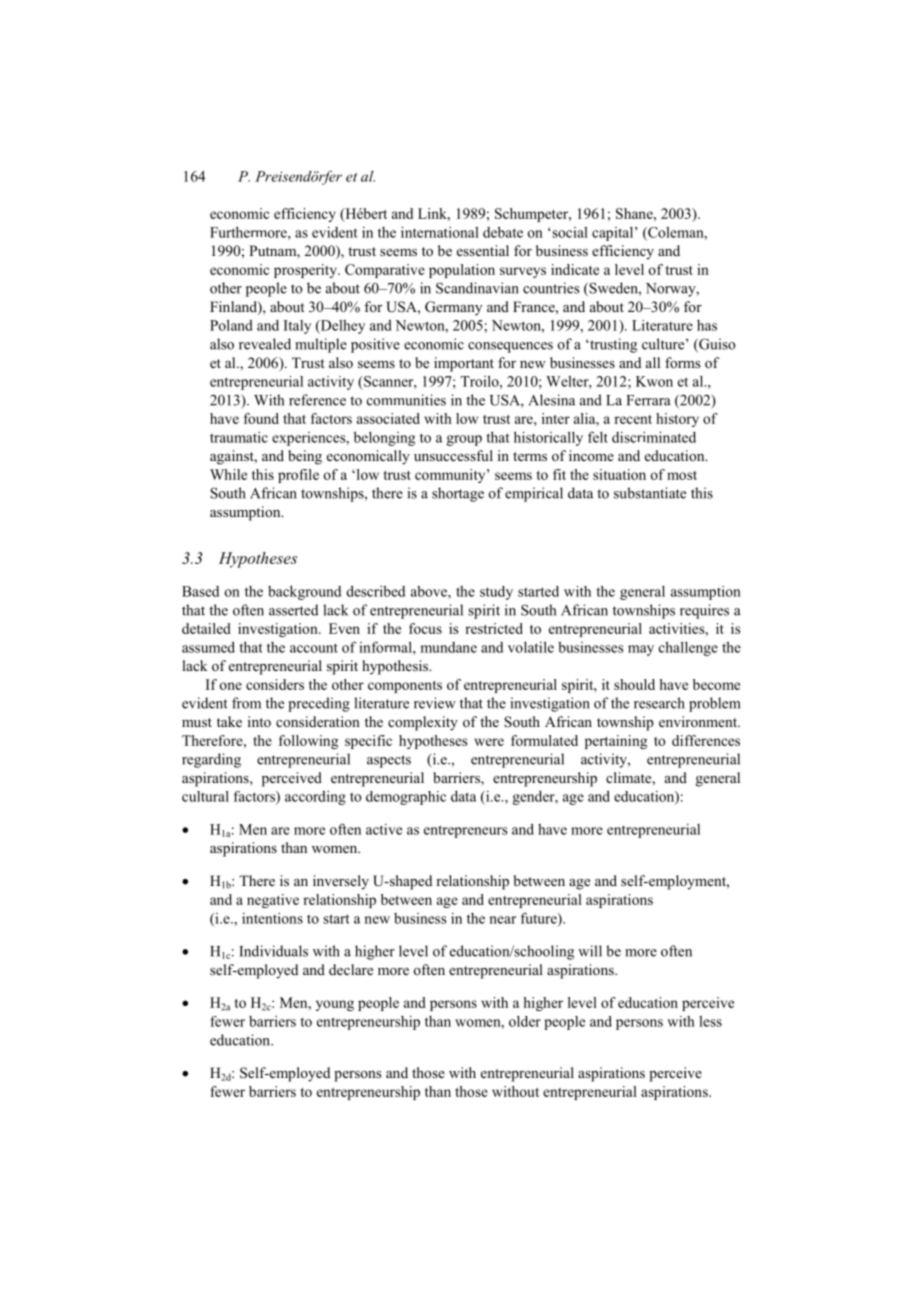 Image resolution: width=924 pixels, height=1308 pixels. What do you see at coordinates (293, 610) in the image?
I see `asserted` at bounding box center [293, 610].
